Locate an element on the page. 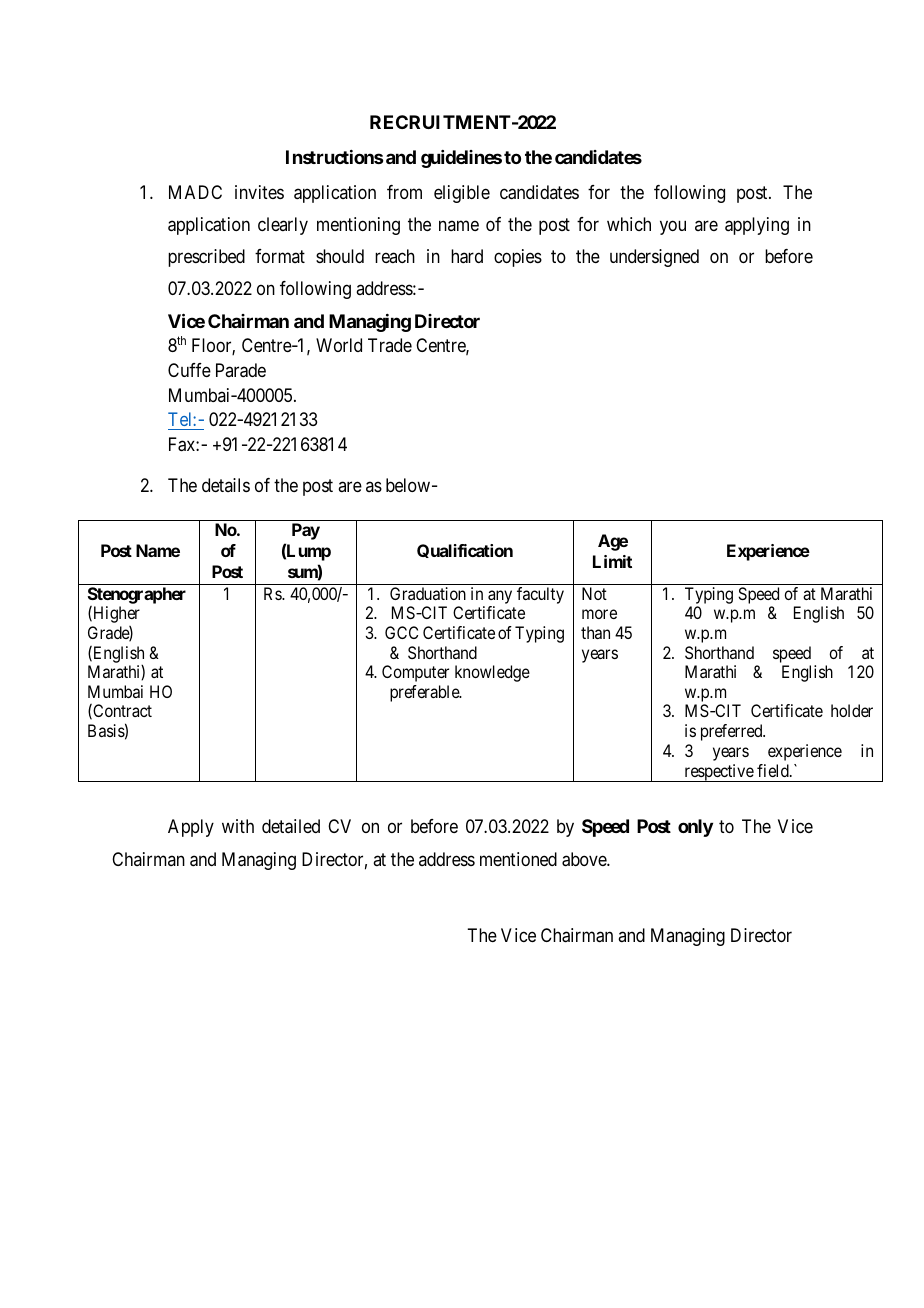 The height and width of the image is (1308, 924). clearly is located at coordinates (283, 226).
